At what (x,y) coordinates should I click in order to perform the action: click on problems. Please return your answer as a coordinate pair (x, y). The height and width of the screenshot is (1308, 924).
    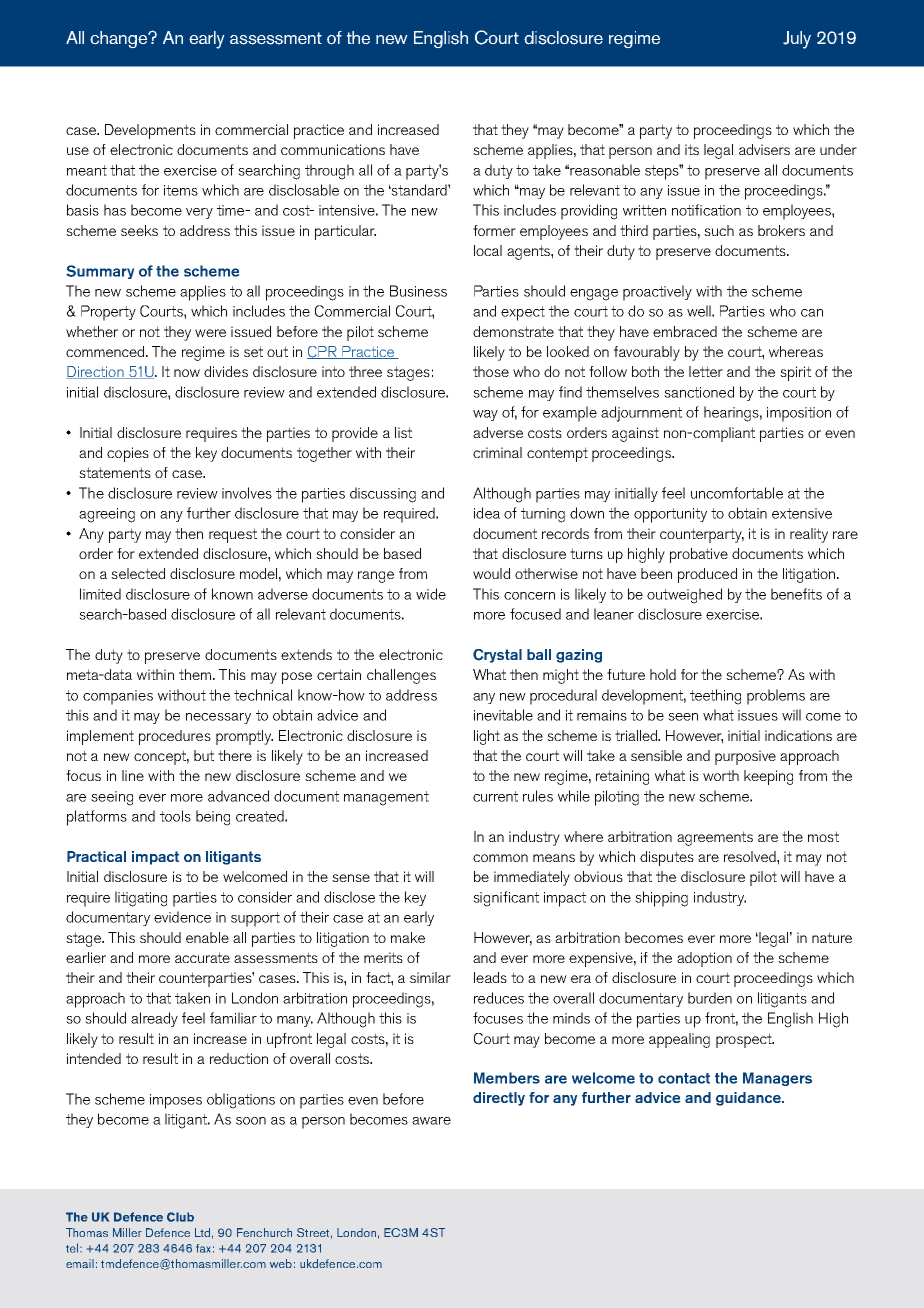
    Looking at the image, I should click on (776, 697).
